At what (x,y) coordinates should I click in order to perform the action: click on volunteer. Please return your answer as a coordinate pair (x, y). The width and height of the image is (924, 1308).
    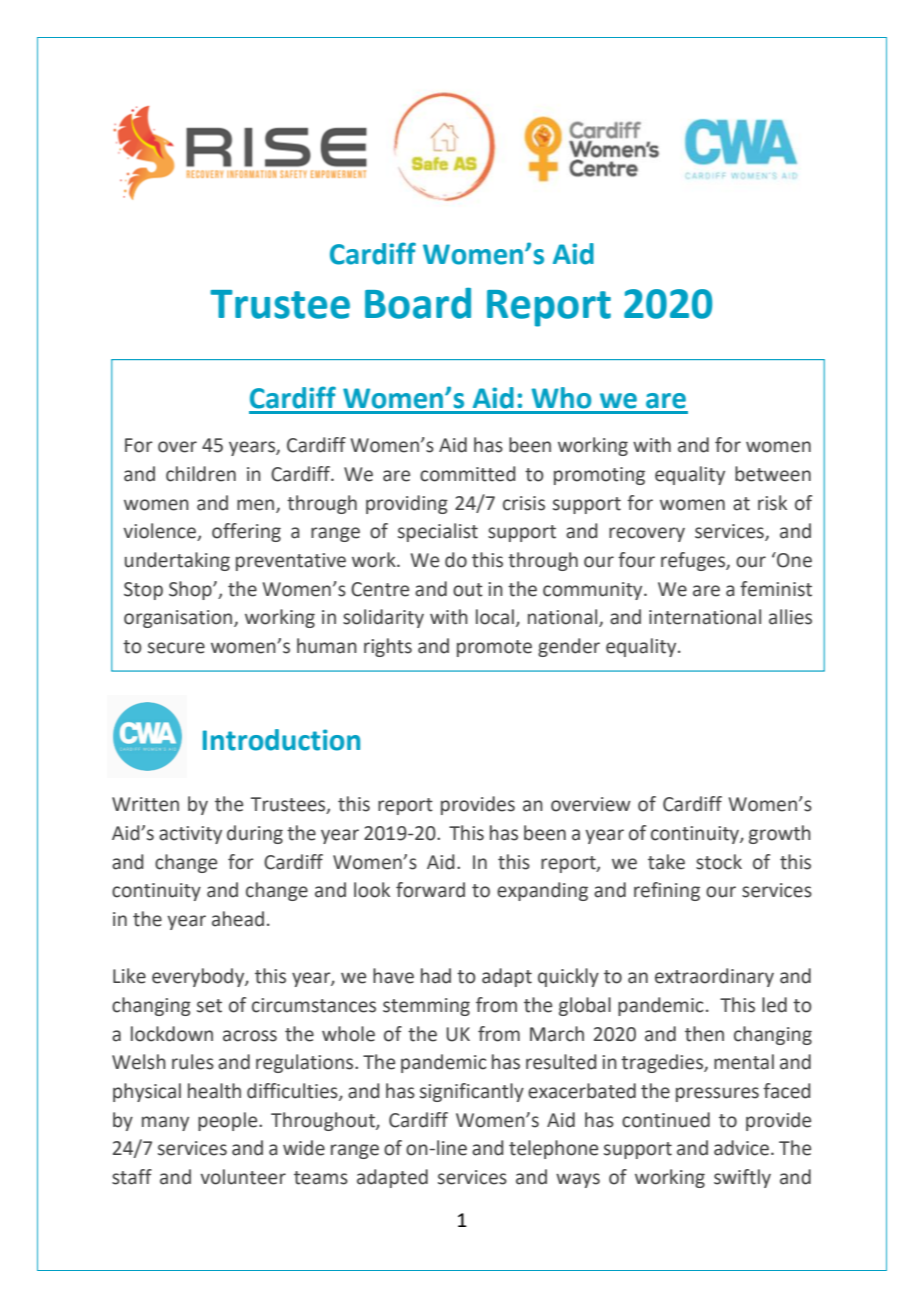
    Looking at the image, I should click on (243, 1177).
